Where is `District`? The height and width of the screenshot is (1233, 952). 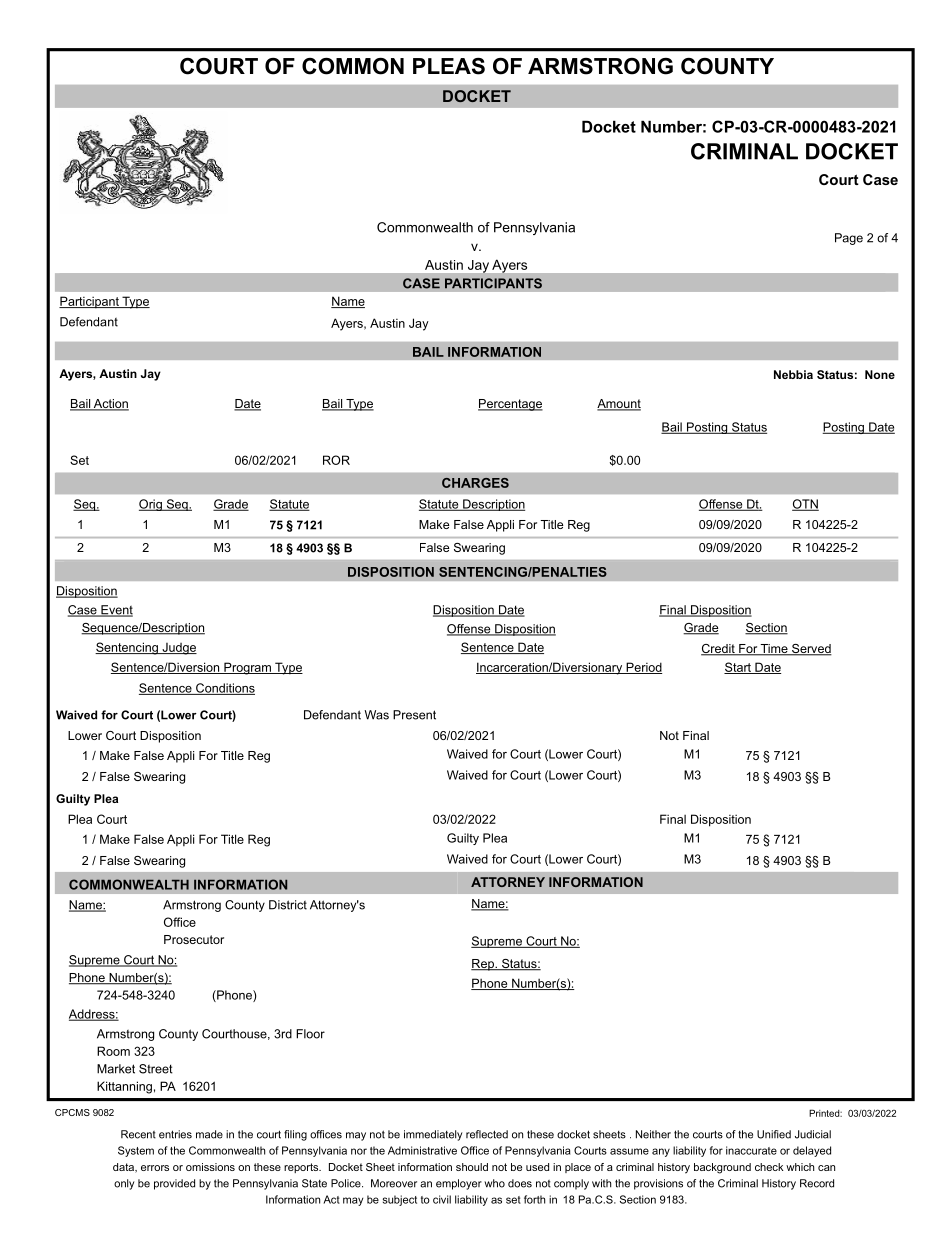 District is located at coordinates (288, 905).
